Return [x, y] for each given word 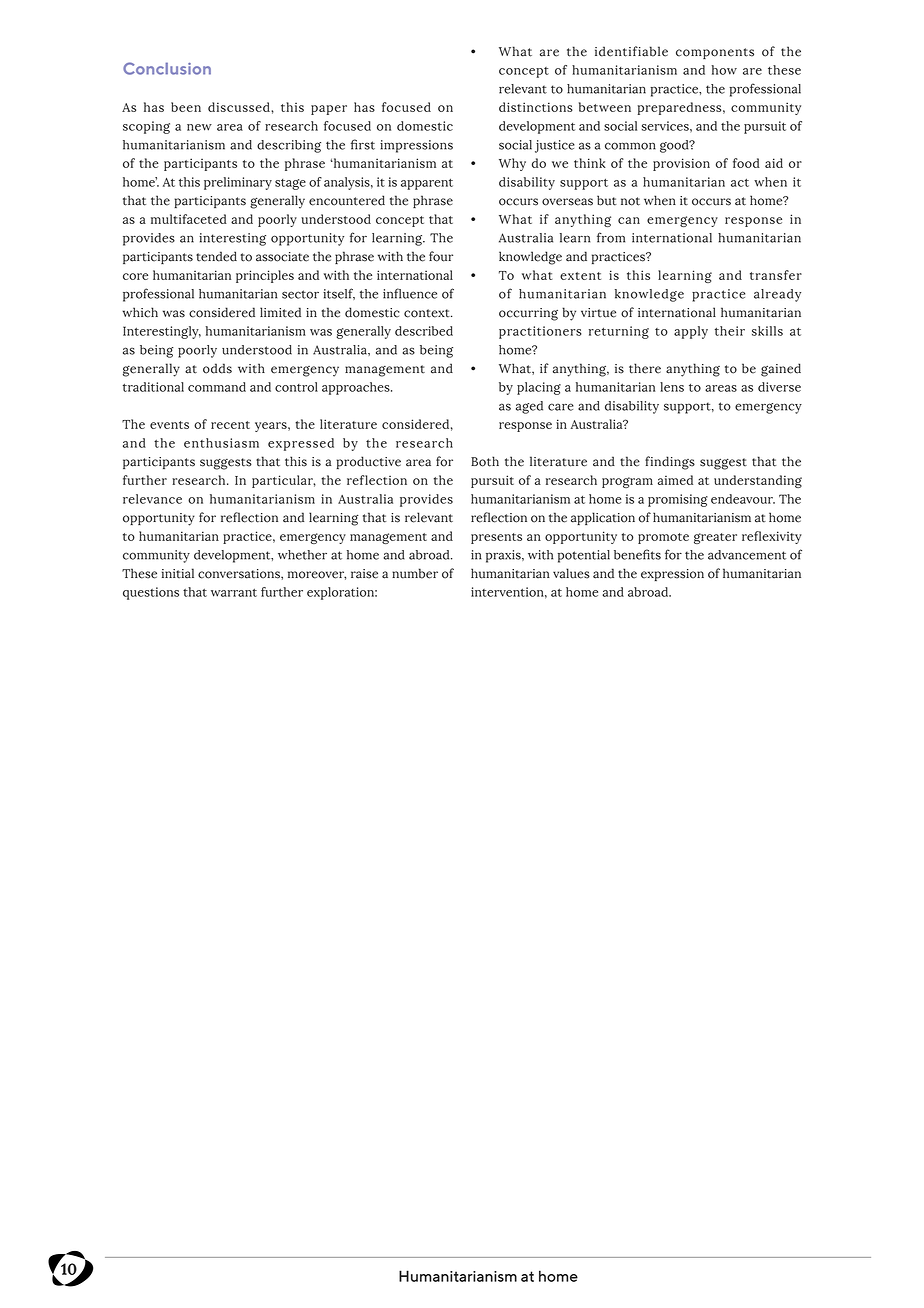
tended [216, 256]
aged [529, 407]
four [441, 256]
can [629, 220]
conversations [240, 574]
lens [672, 387]
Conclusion [167, 68]
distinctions [536, 107]
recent [230, 425]
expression [672, 575]
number [415, 573]
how [724, 70]
